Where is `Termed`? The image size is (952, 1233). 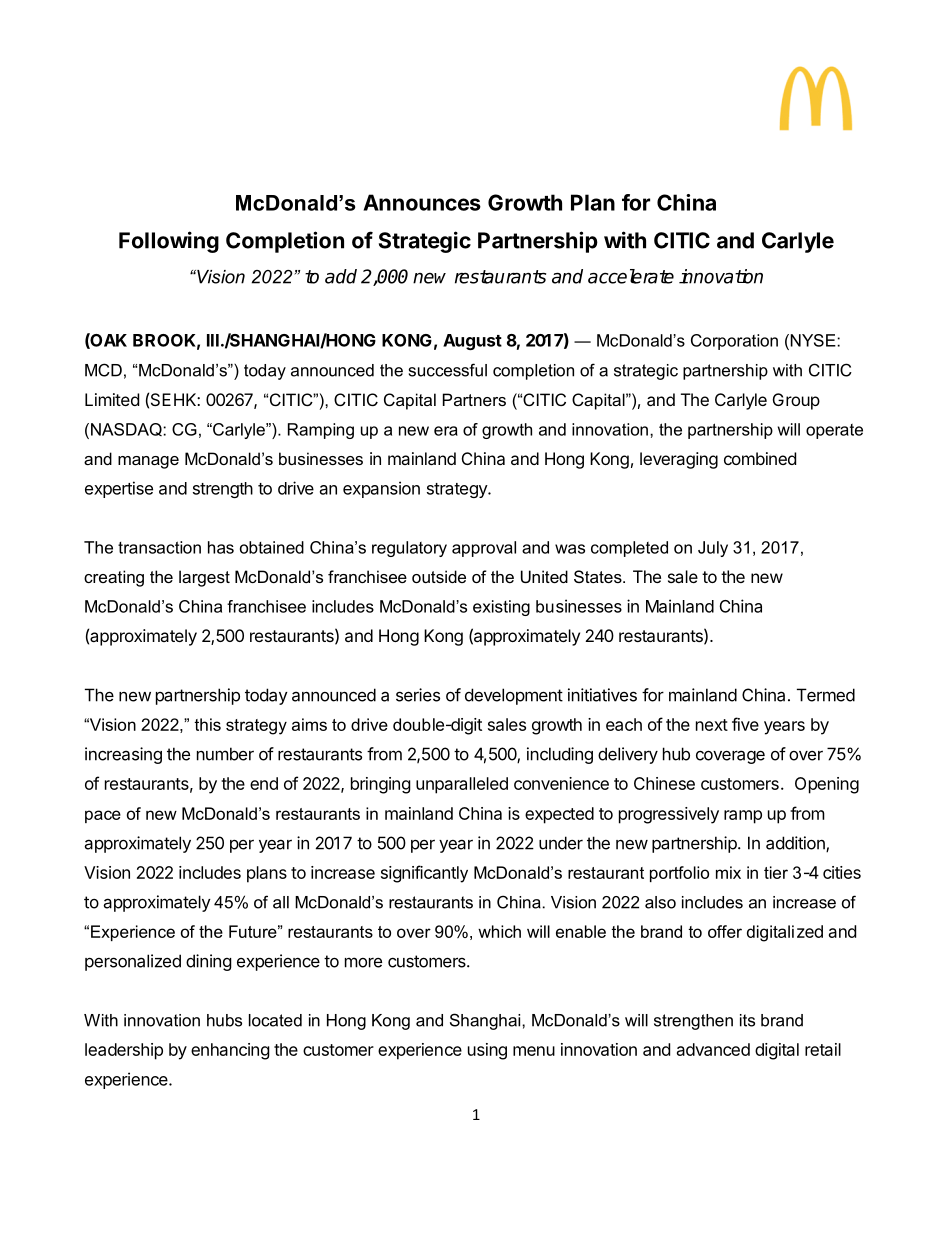 Termed is located at coordinates (826, 695).
